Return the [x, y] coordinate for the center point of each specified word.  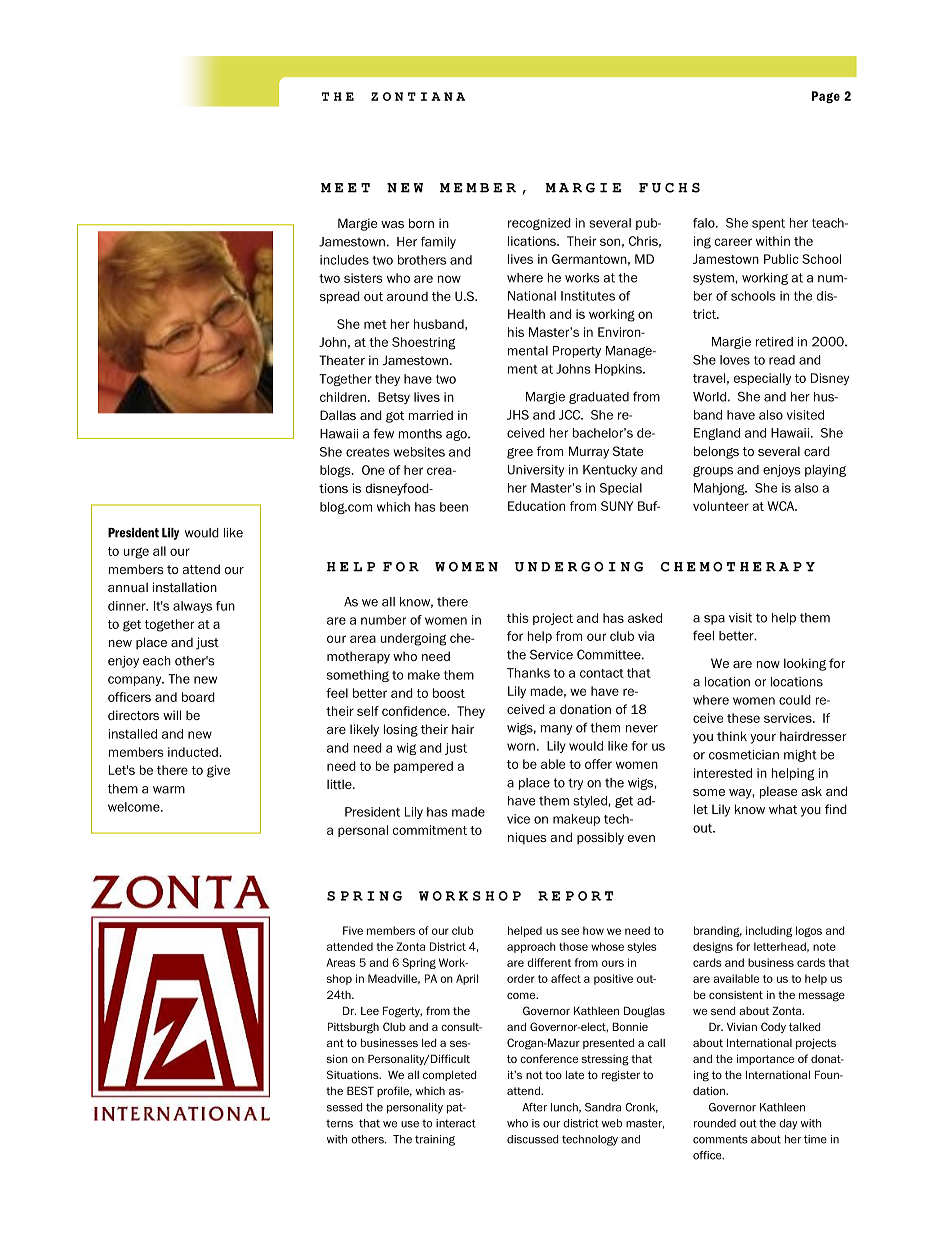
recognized [539, 224]
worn [521, 747]
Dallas [338, 415]
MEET [345, 188]
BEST [360, 1090]
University [536, 471]
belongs [716, 452]
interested [723, 773]
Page [826, 97]
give [218, 771]
